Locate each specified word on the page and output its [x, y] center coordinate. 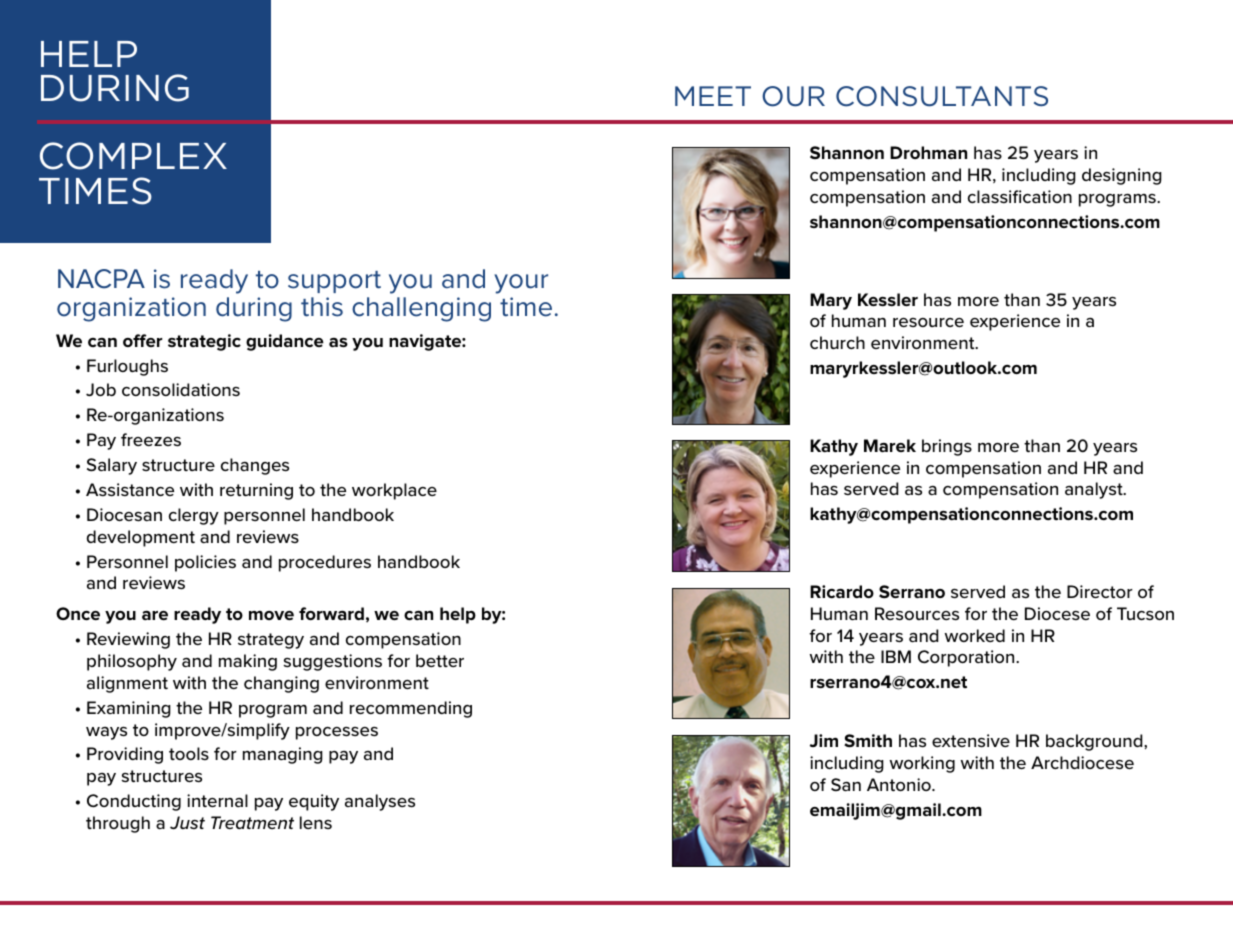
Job [101, 390]
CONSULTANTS [942, 96]
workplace [394, 491]
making [248, 662]
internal [217, 800]
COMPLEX [133, 156]
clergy [194, 516]
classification [1020, 197]
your [521, 284]
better [440, 660]
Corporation [967, 658]
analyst [1095, 490]
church [837, 342]
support [334, 282]
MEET [713, 96]
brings [947, 447]
